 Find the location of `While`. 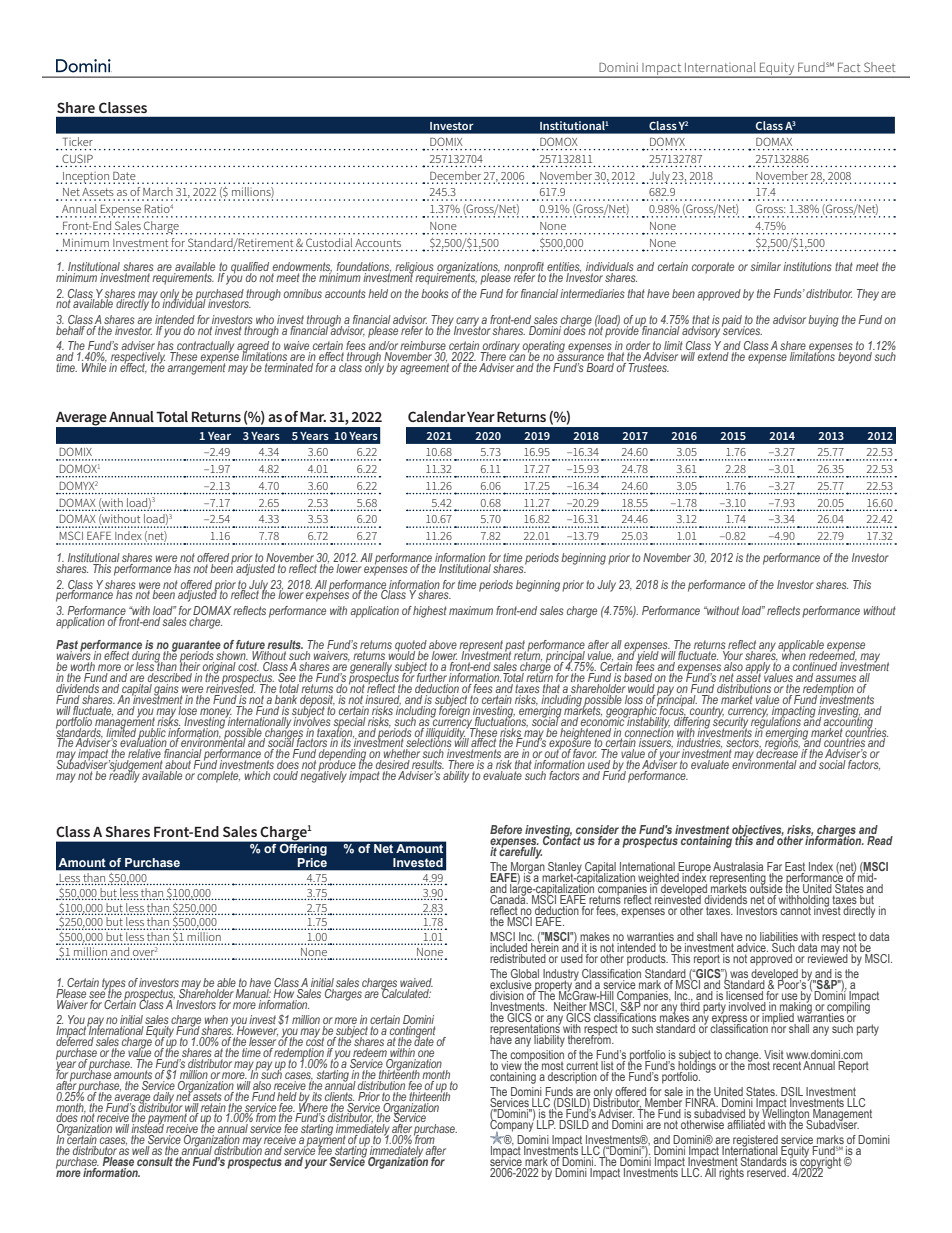

While is located at coordinates (94, 366).
